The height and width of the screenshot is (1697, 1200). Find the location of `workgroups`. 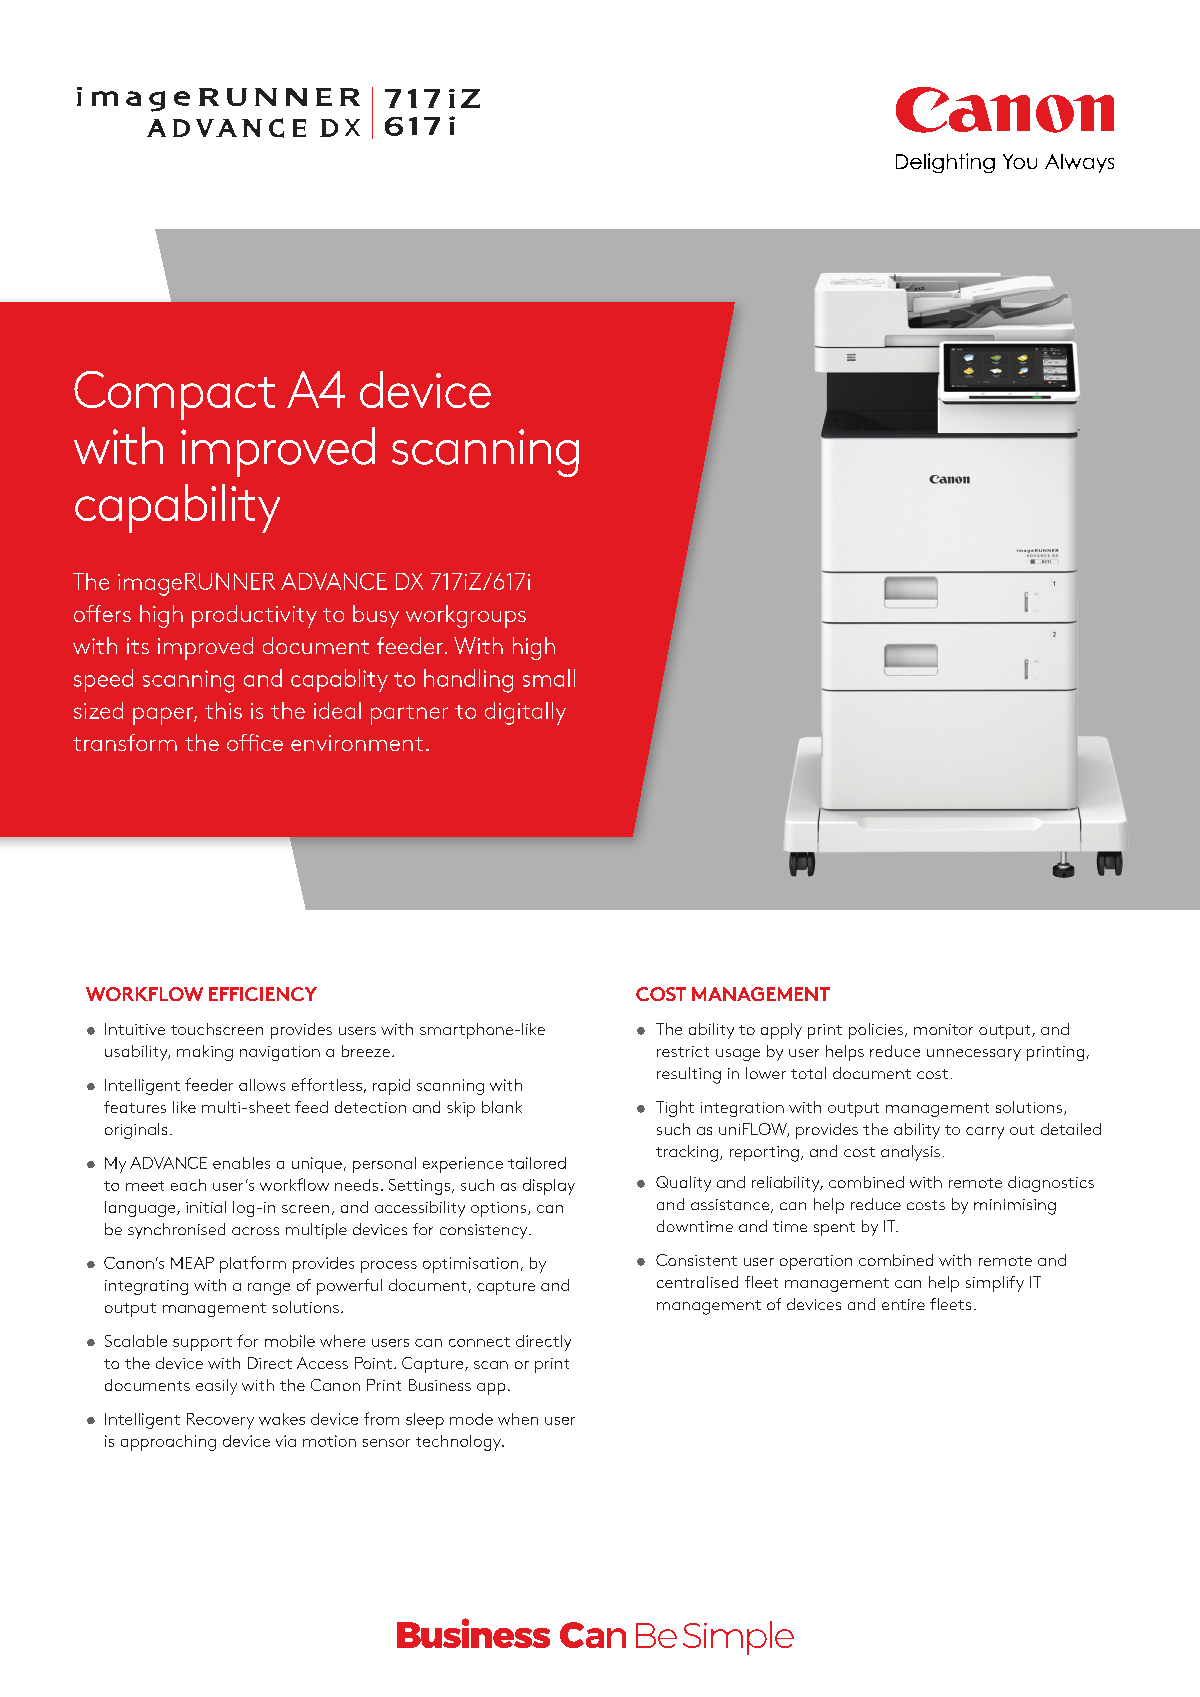

workgroups is located at coordinates (466, 616).
